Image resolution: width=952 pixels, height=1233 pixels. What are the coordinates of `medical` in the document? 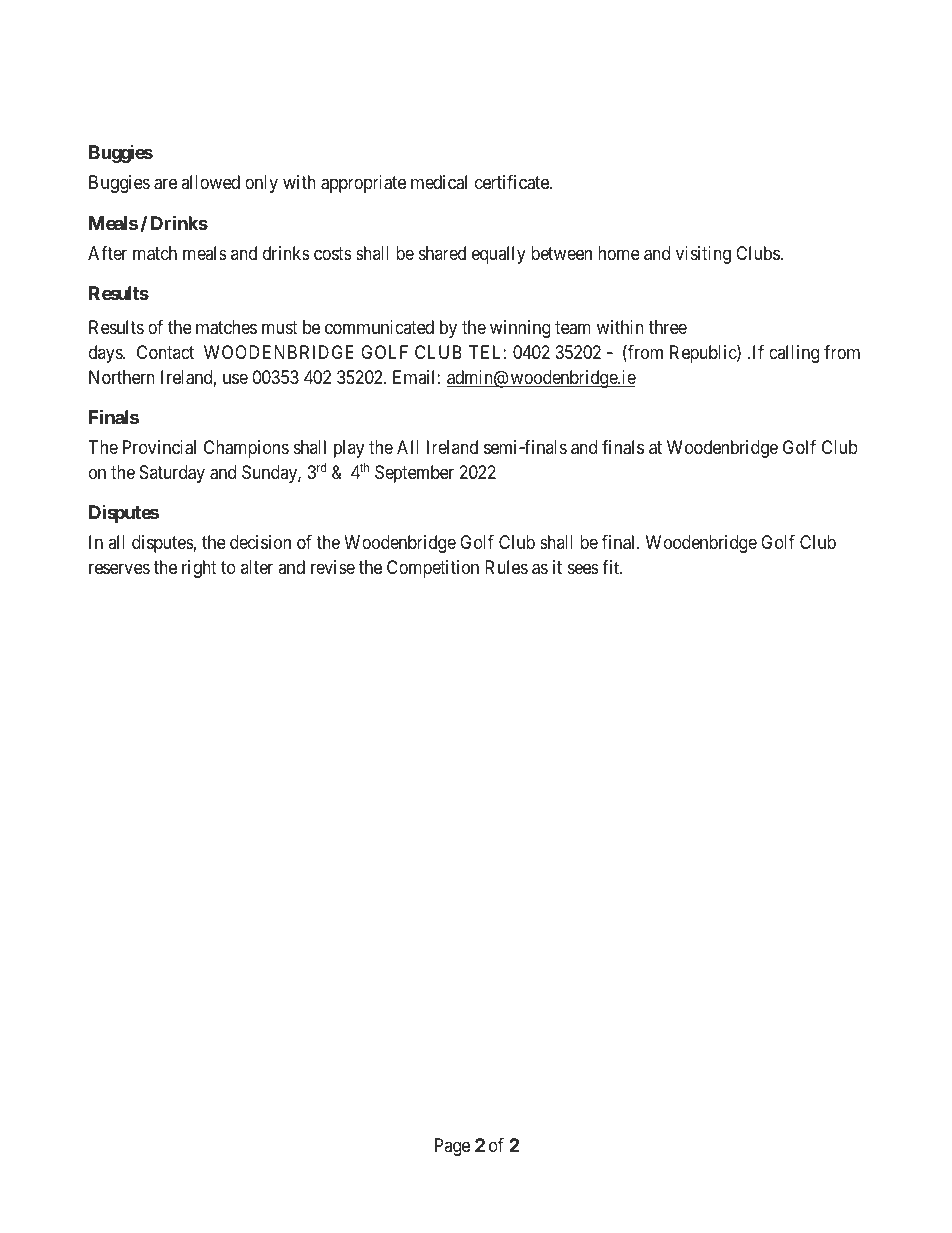 It's located at (439, 182).
